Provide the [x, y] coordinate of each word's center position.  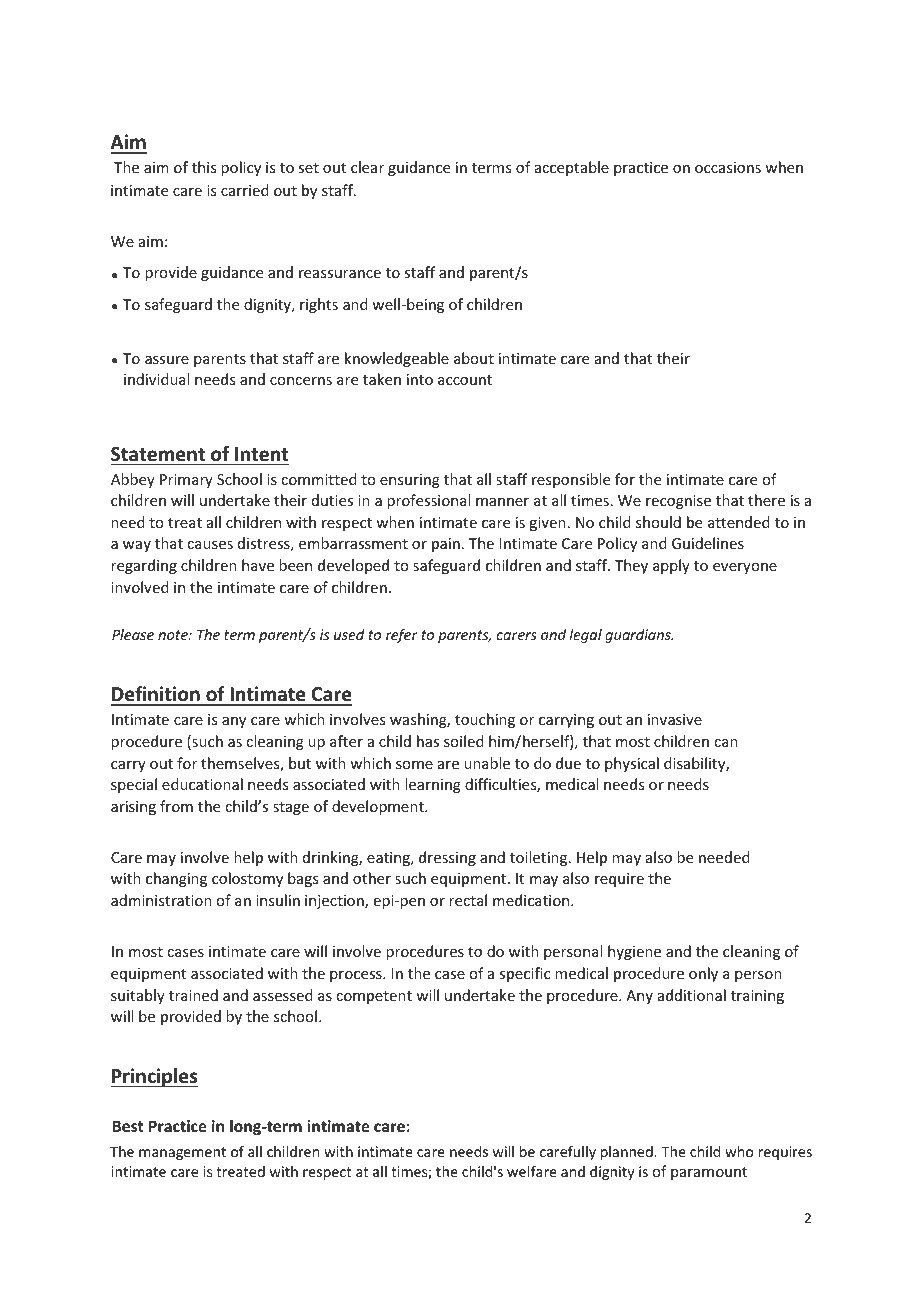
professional [428, 501]
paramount [709, 1173]
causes [210, 545]
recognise [678, 502]
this [204, 167]
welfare [532, 1171]
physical [632, 764]
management [182, 1153]
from [176, 806]
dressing [447, 858]
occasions [728, 167]
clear [367, 167]
